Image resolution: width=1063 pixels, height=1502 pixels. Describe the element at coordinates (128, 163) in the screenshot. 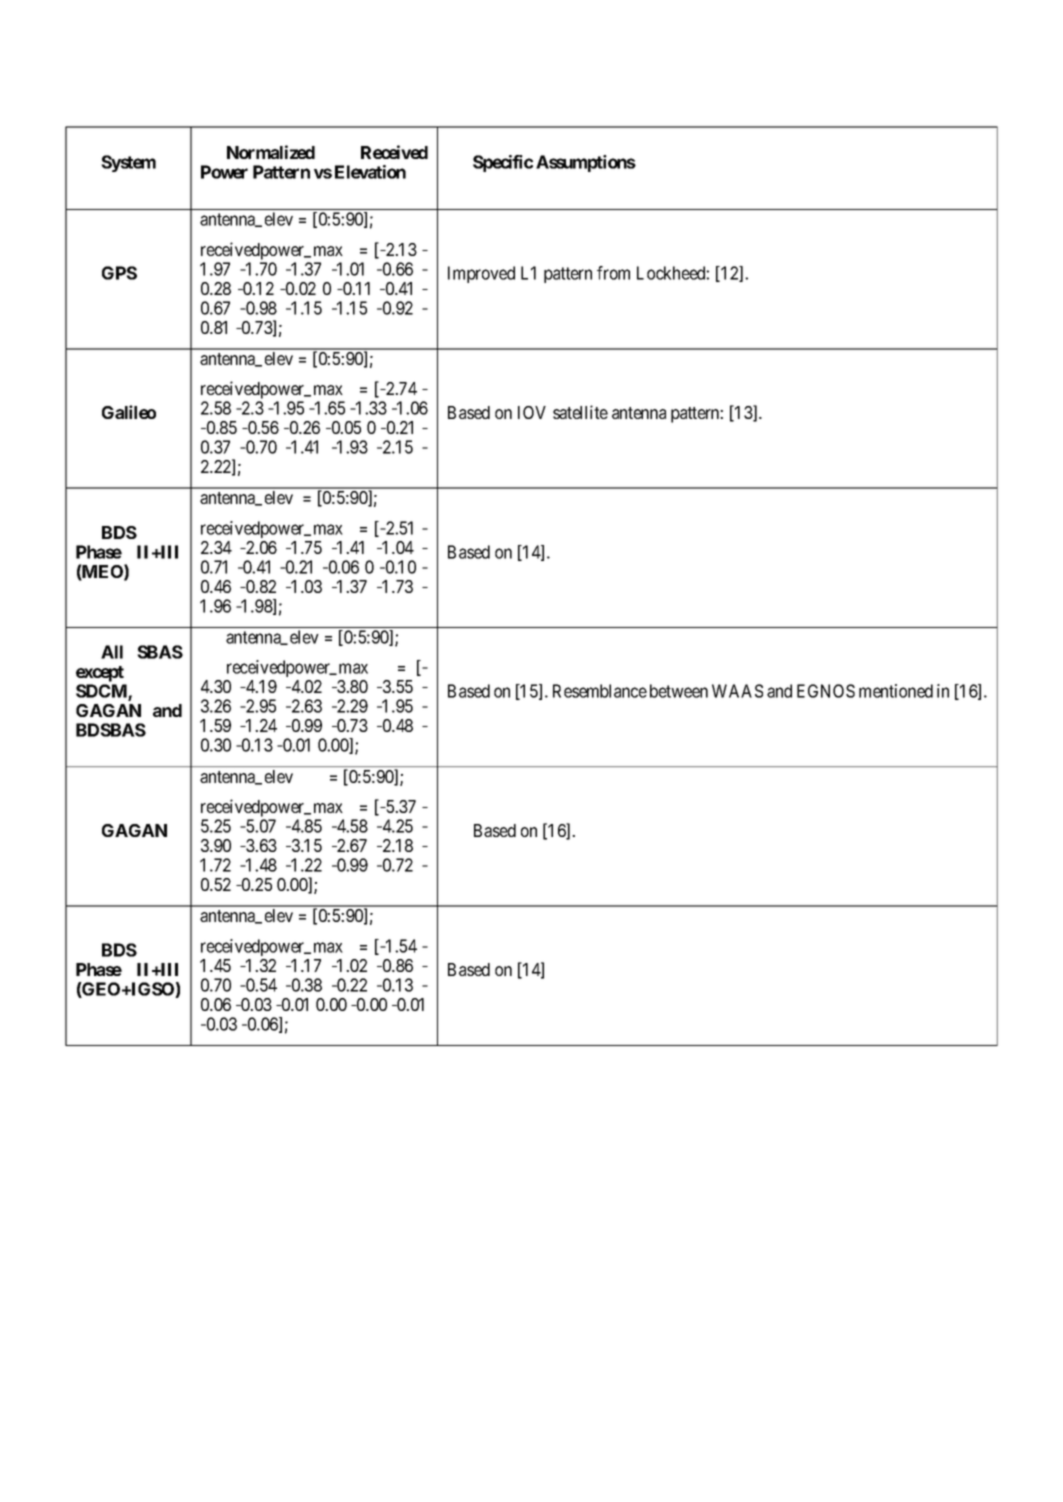

I see `System` at that location.
